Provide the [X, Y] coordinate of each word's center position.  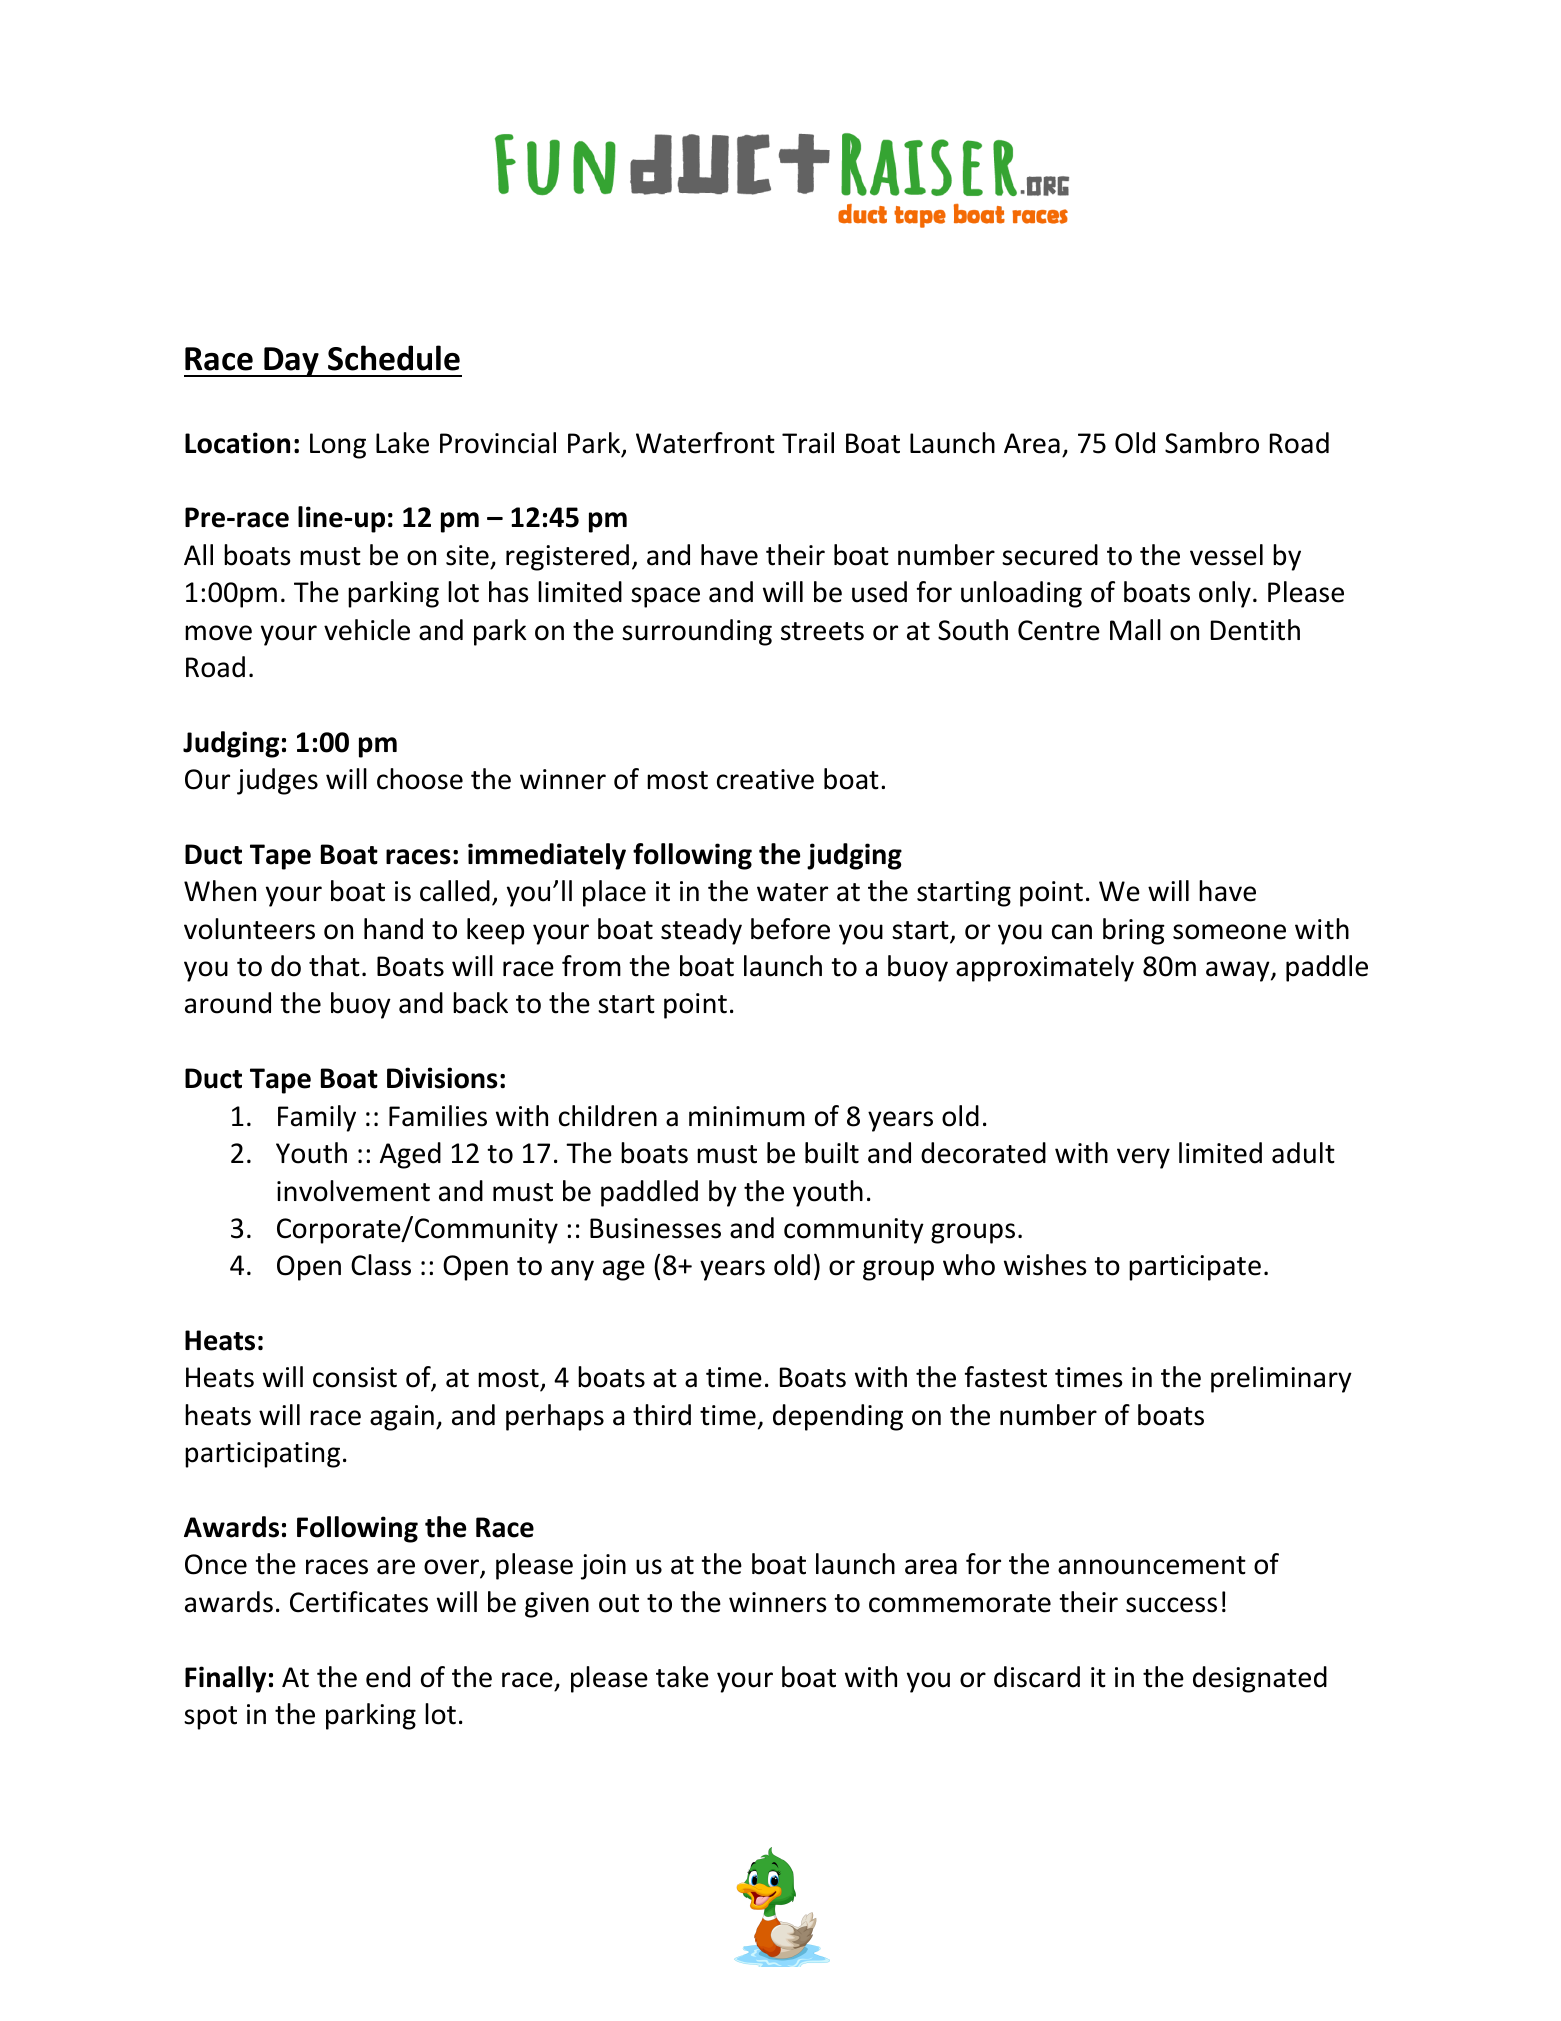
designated [1260, 1679]
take [682, 1677]
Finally [225, 1679]
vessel [1226, 555]
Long [338, 446]
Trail [808, 443]
